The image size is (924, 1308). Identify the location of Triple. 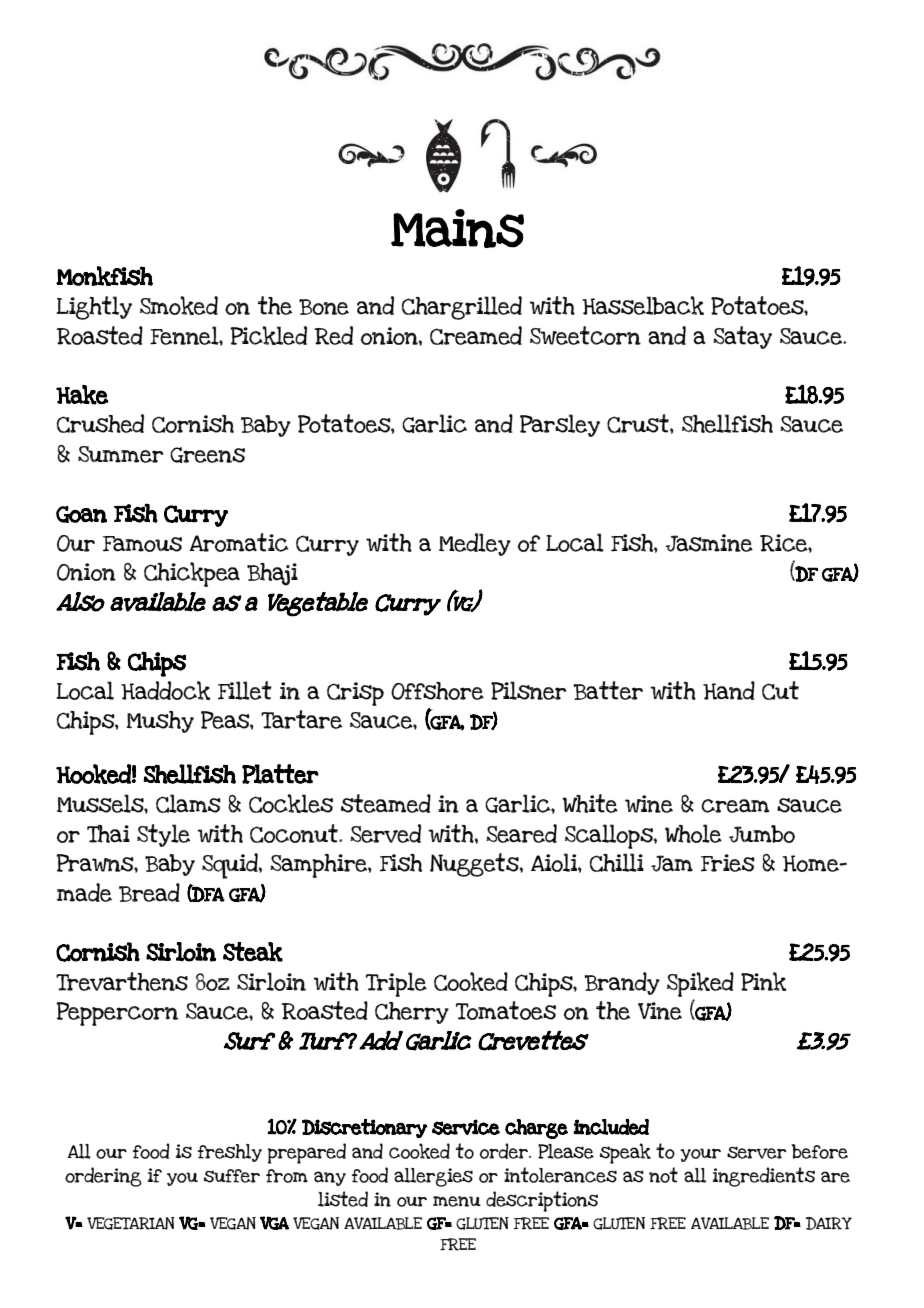
(396, 984).
